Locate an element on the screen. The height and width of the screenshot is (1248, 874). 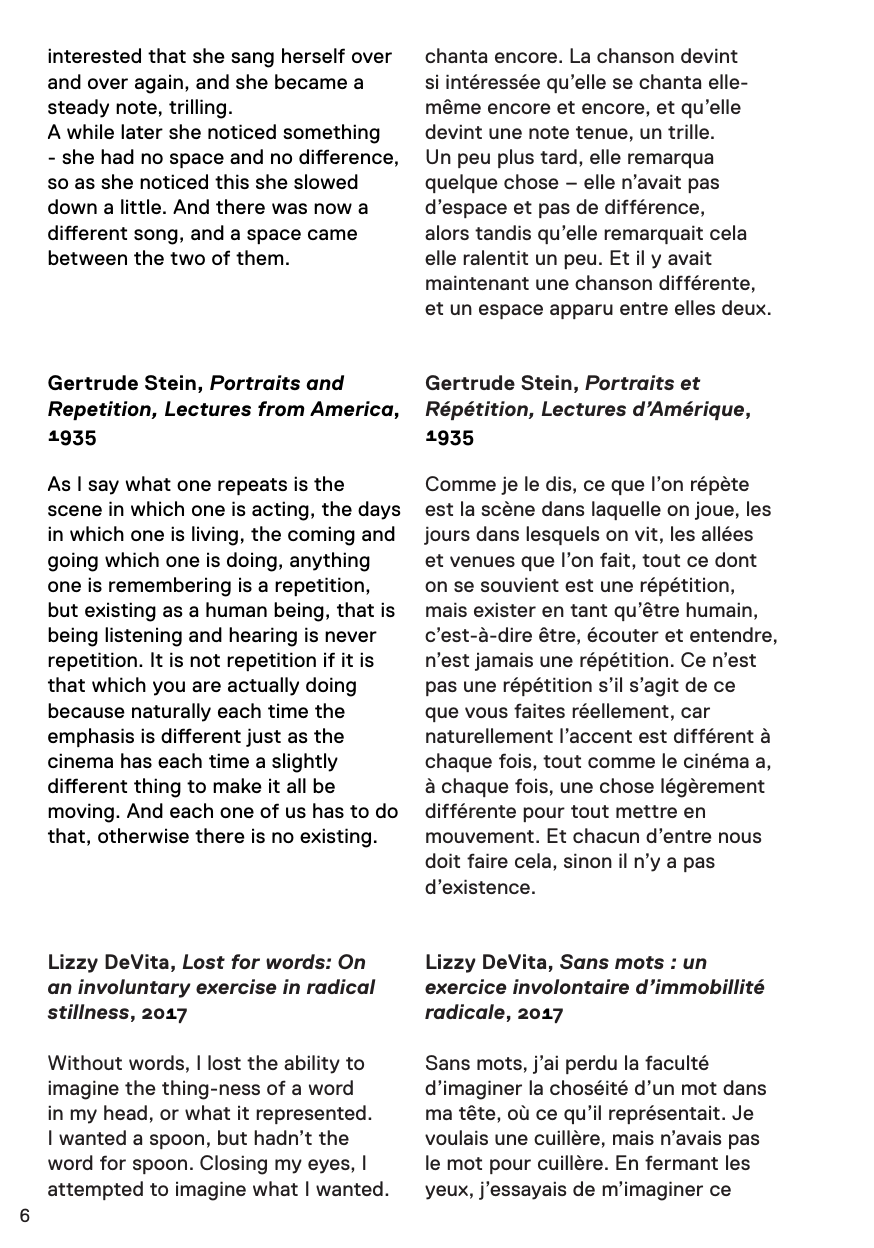
tard is located at coordinates (558, 156).
